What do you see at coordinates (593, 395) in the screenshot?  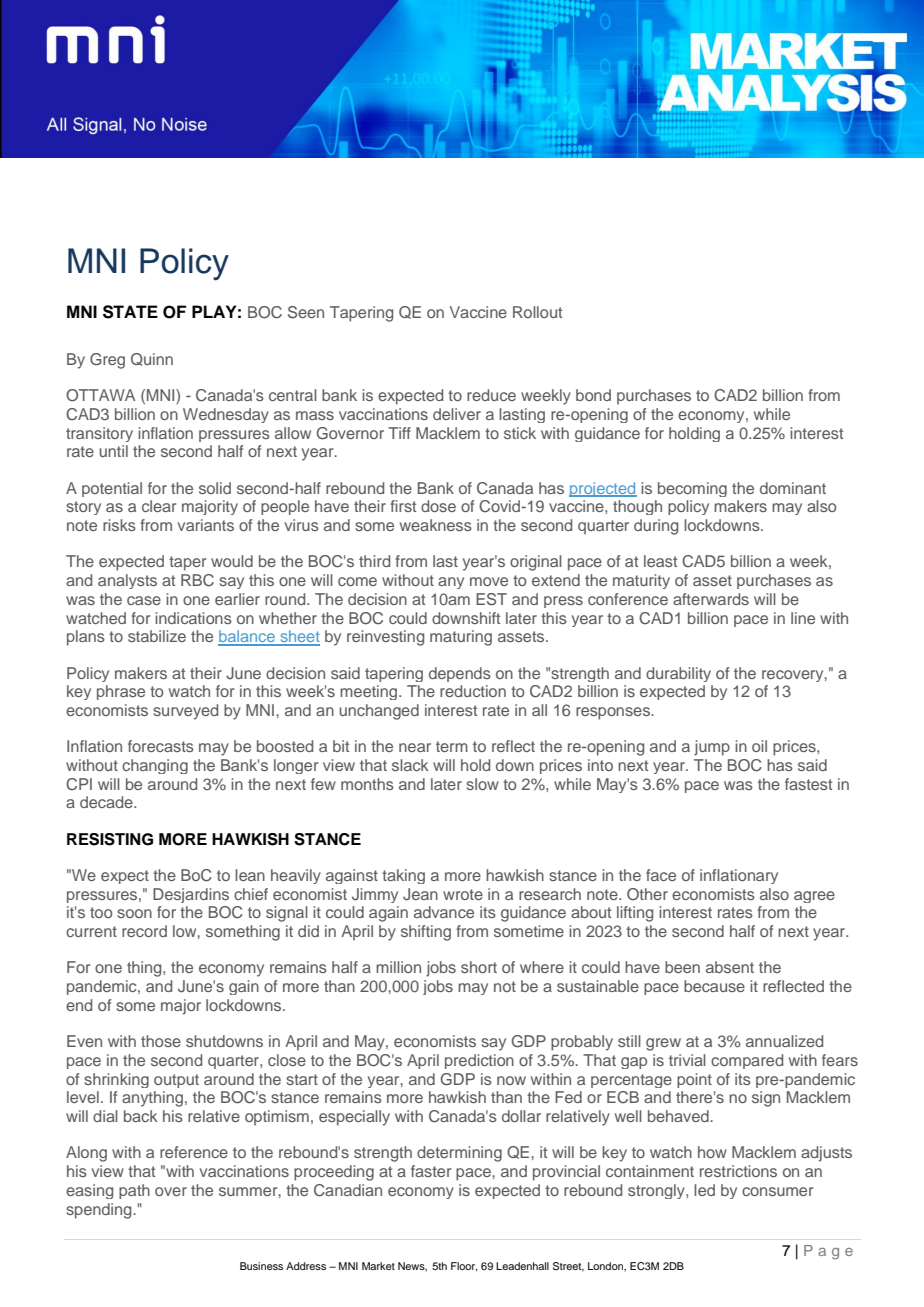 I see `bond` at bounding box center [593, 395].
